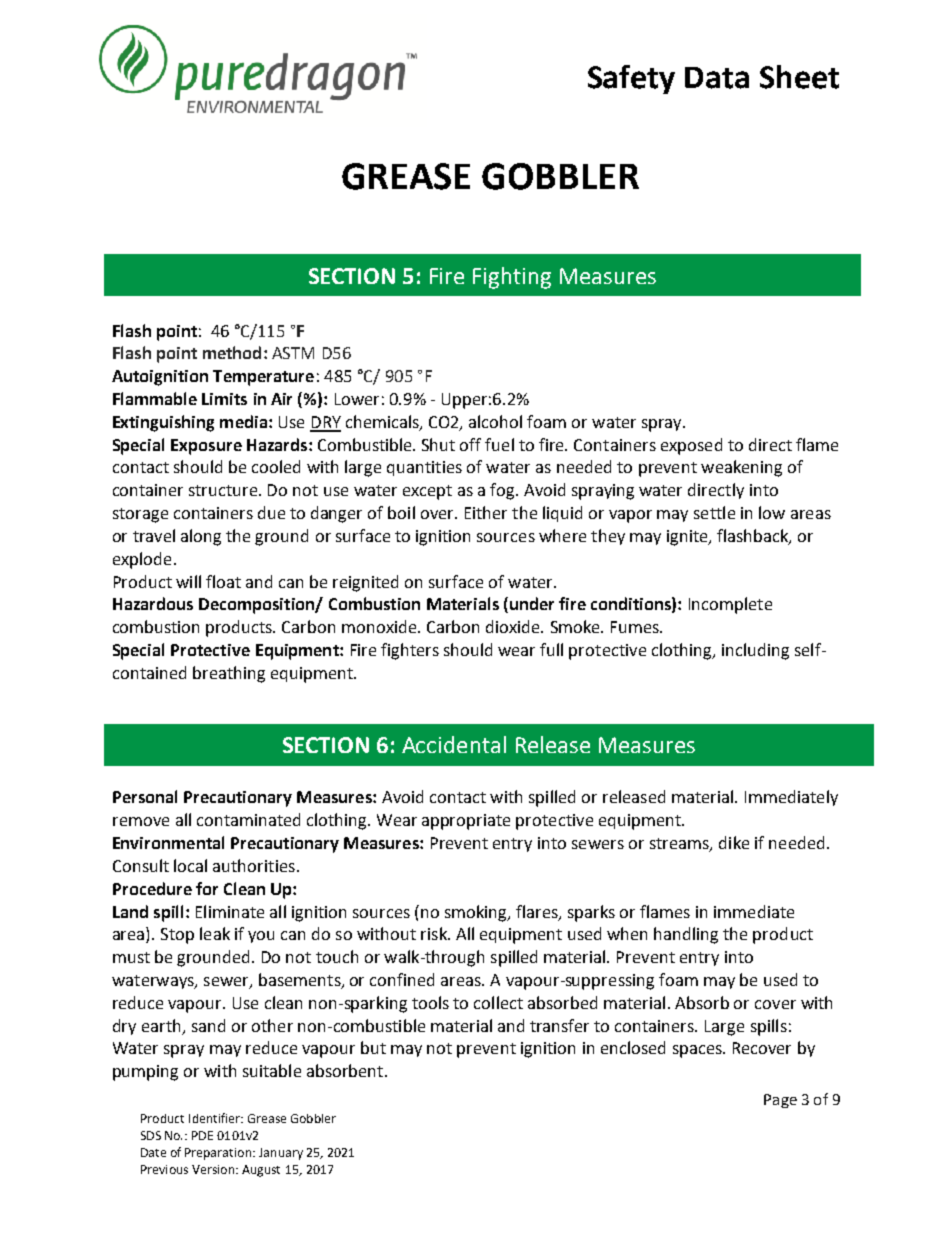 This document has height=1233, width=952. Describe the element at coordinates (202, 1135) in the document. I see `PDE` at that location.
